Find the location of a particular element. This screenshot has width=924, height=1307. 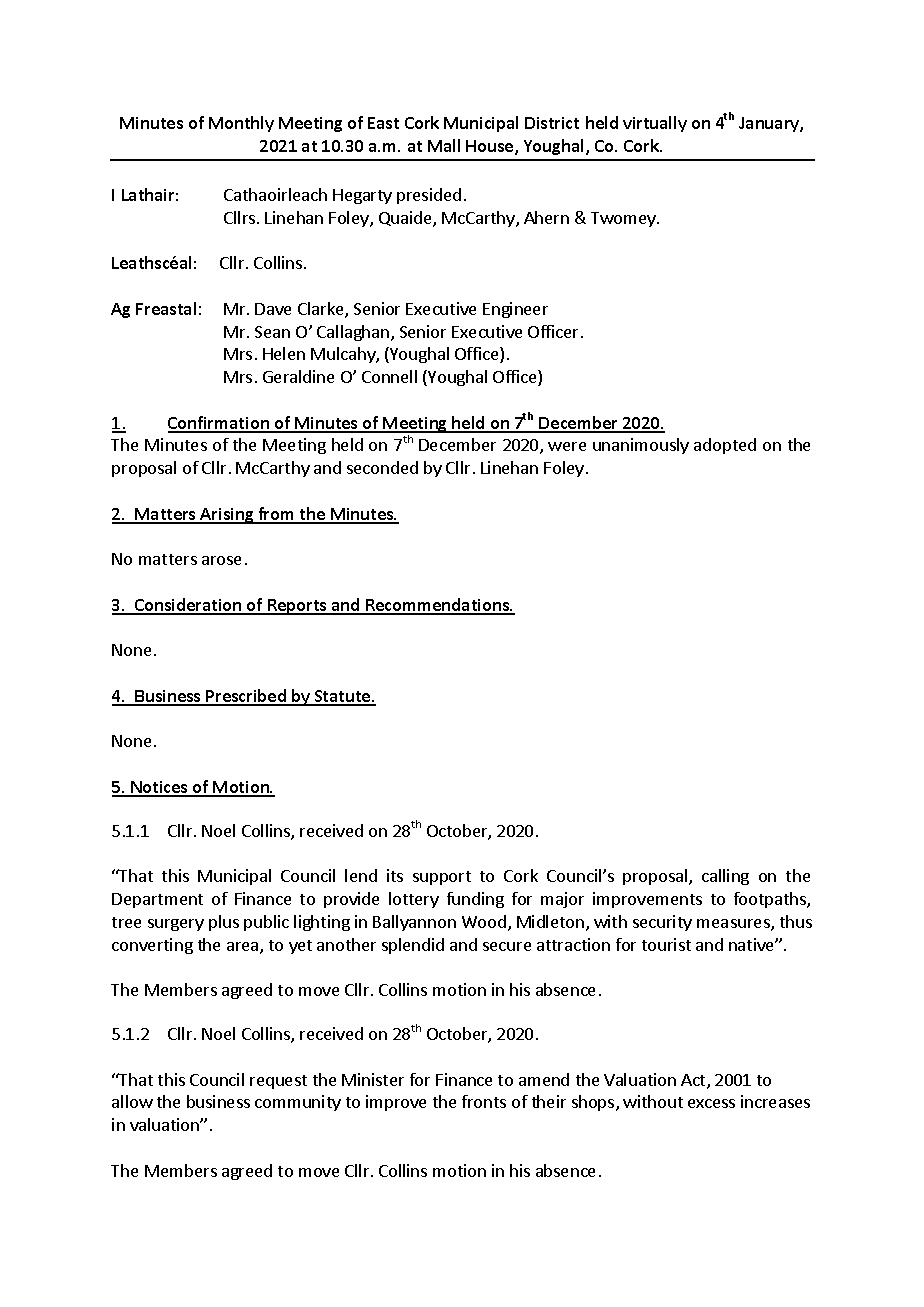

calling is located at coordinates (725, 877).
